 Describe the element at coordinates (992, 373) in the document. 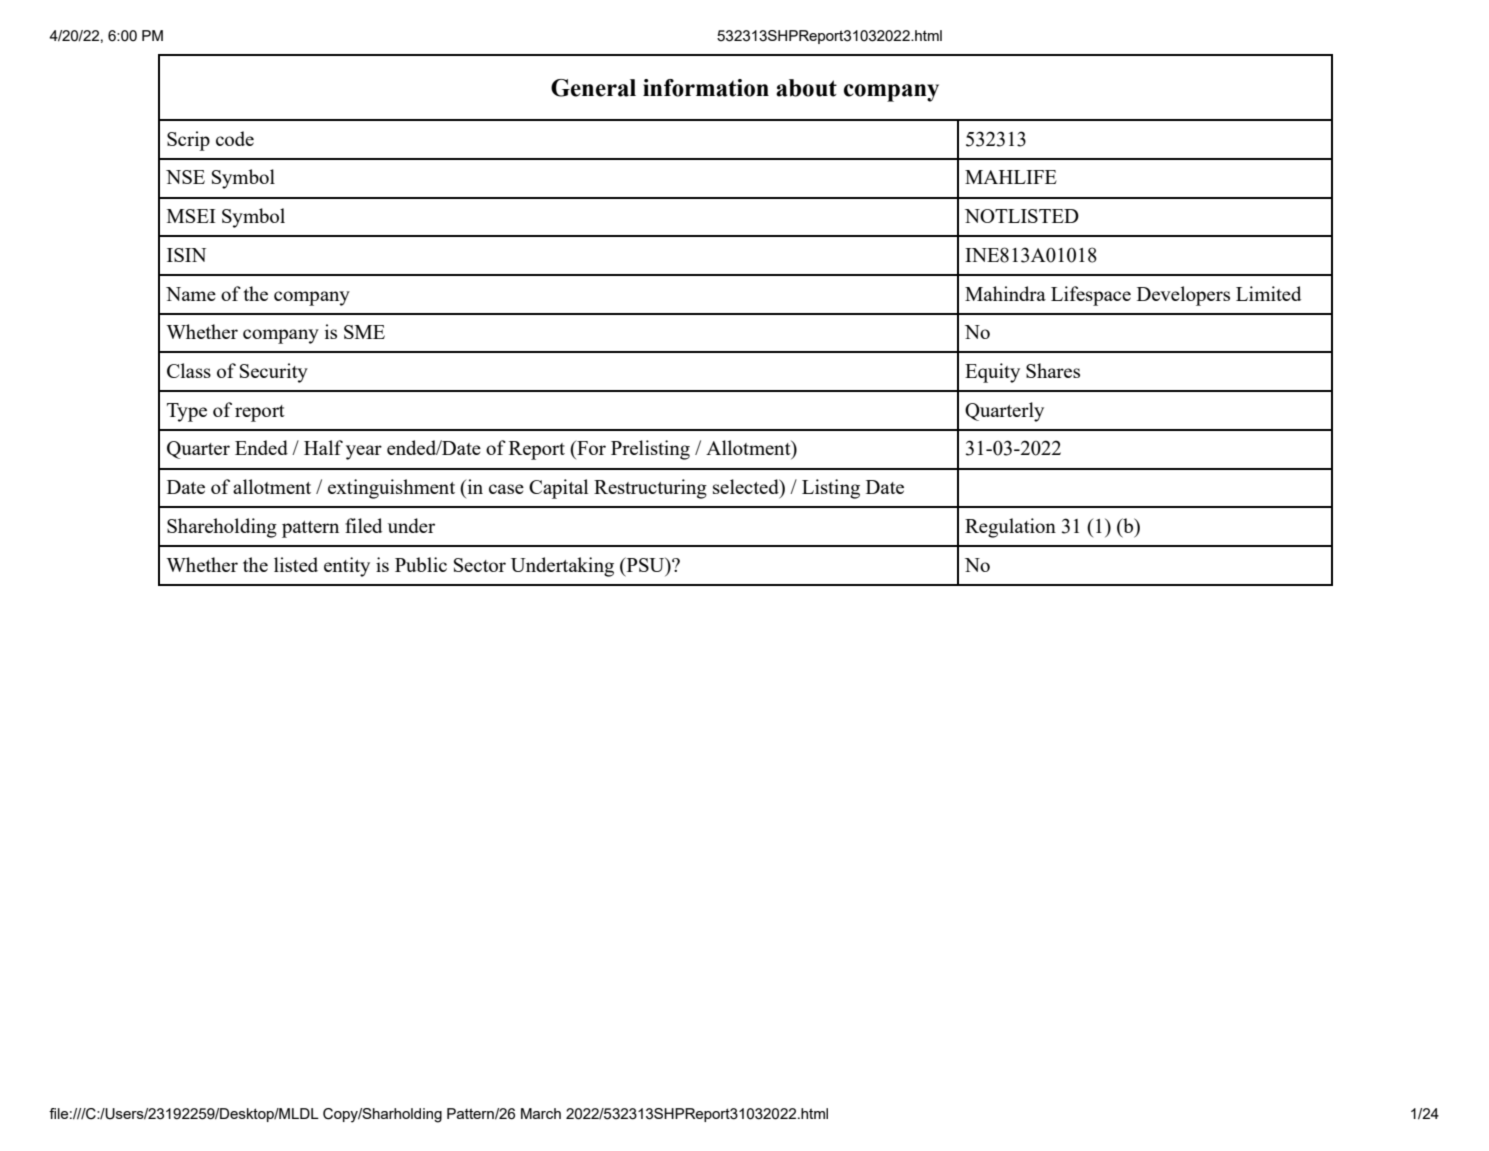

I see `Equity` at that location.
